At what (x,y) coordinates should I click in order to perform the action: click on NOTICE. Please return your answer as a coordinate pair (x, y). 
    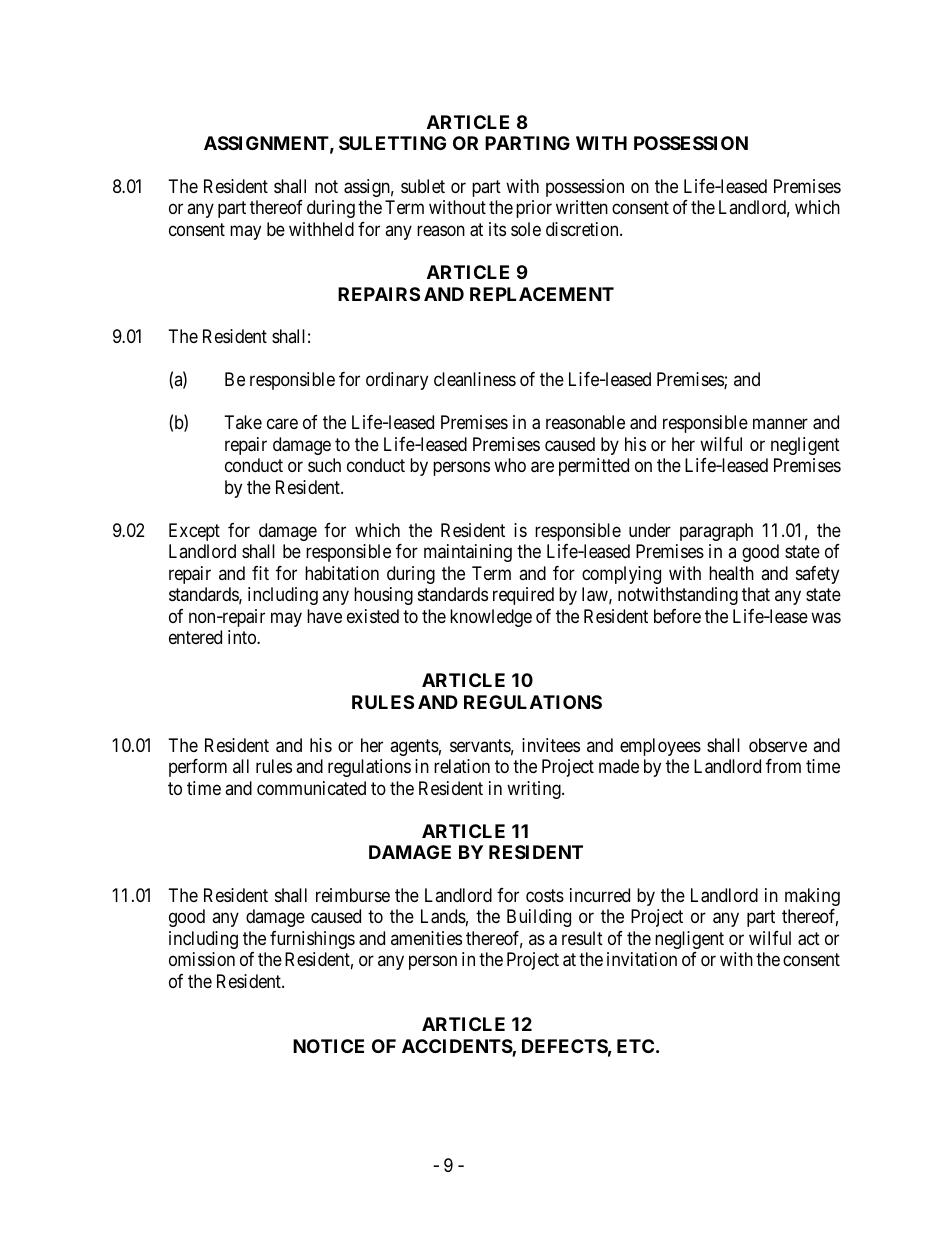
    Looking at the image, I should click on (328, 1046).
